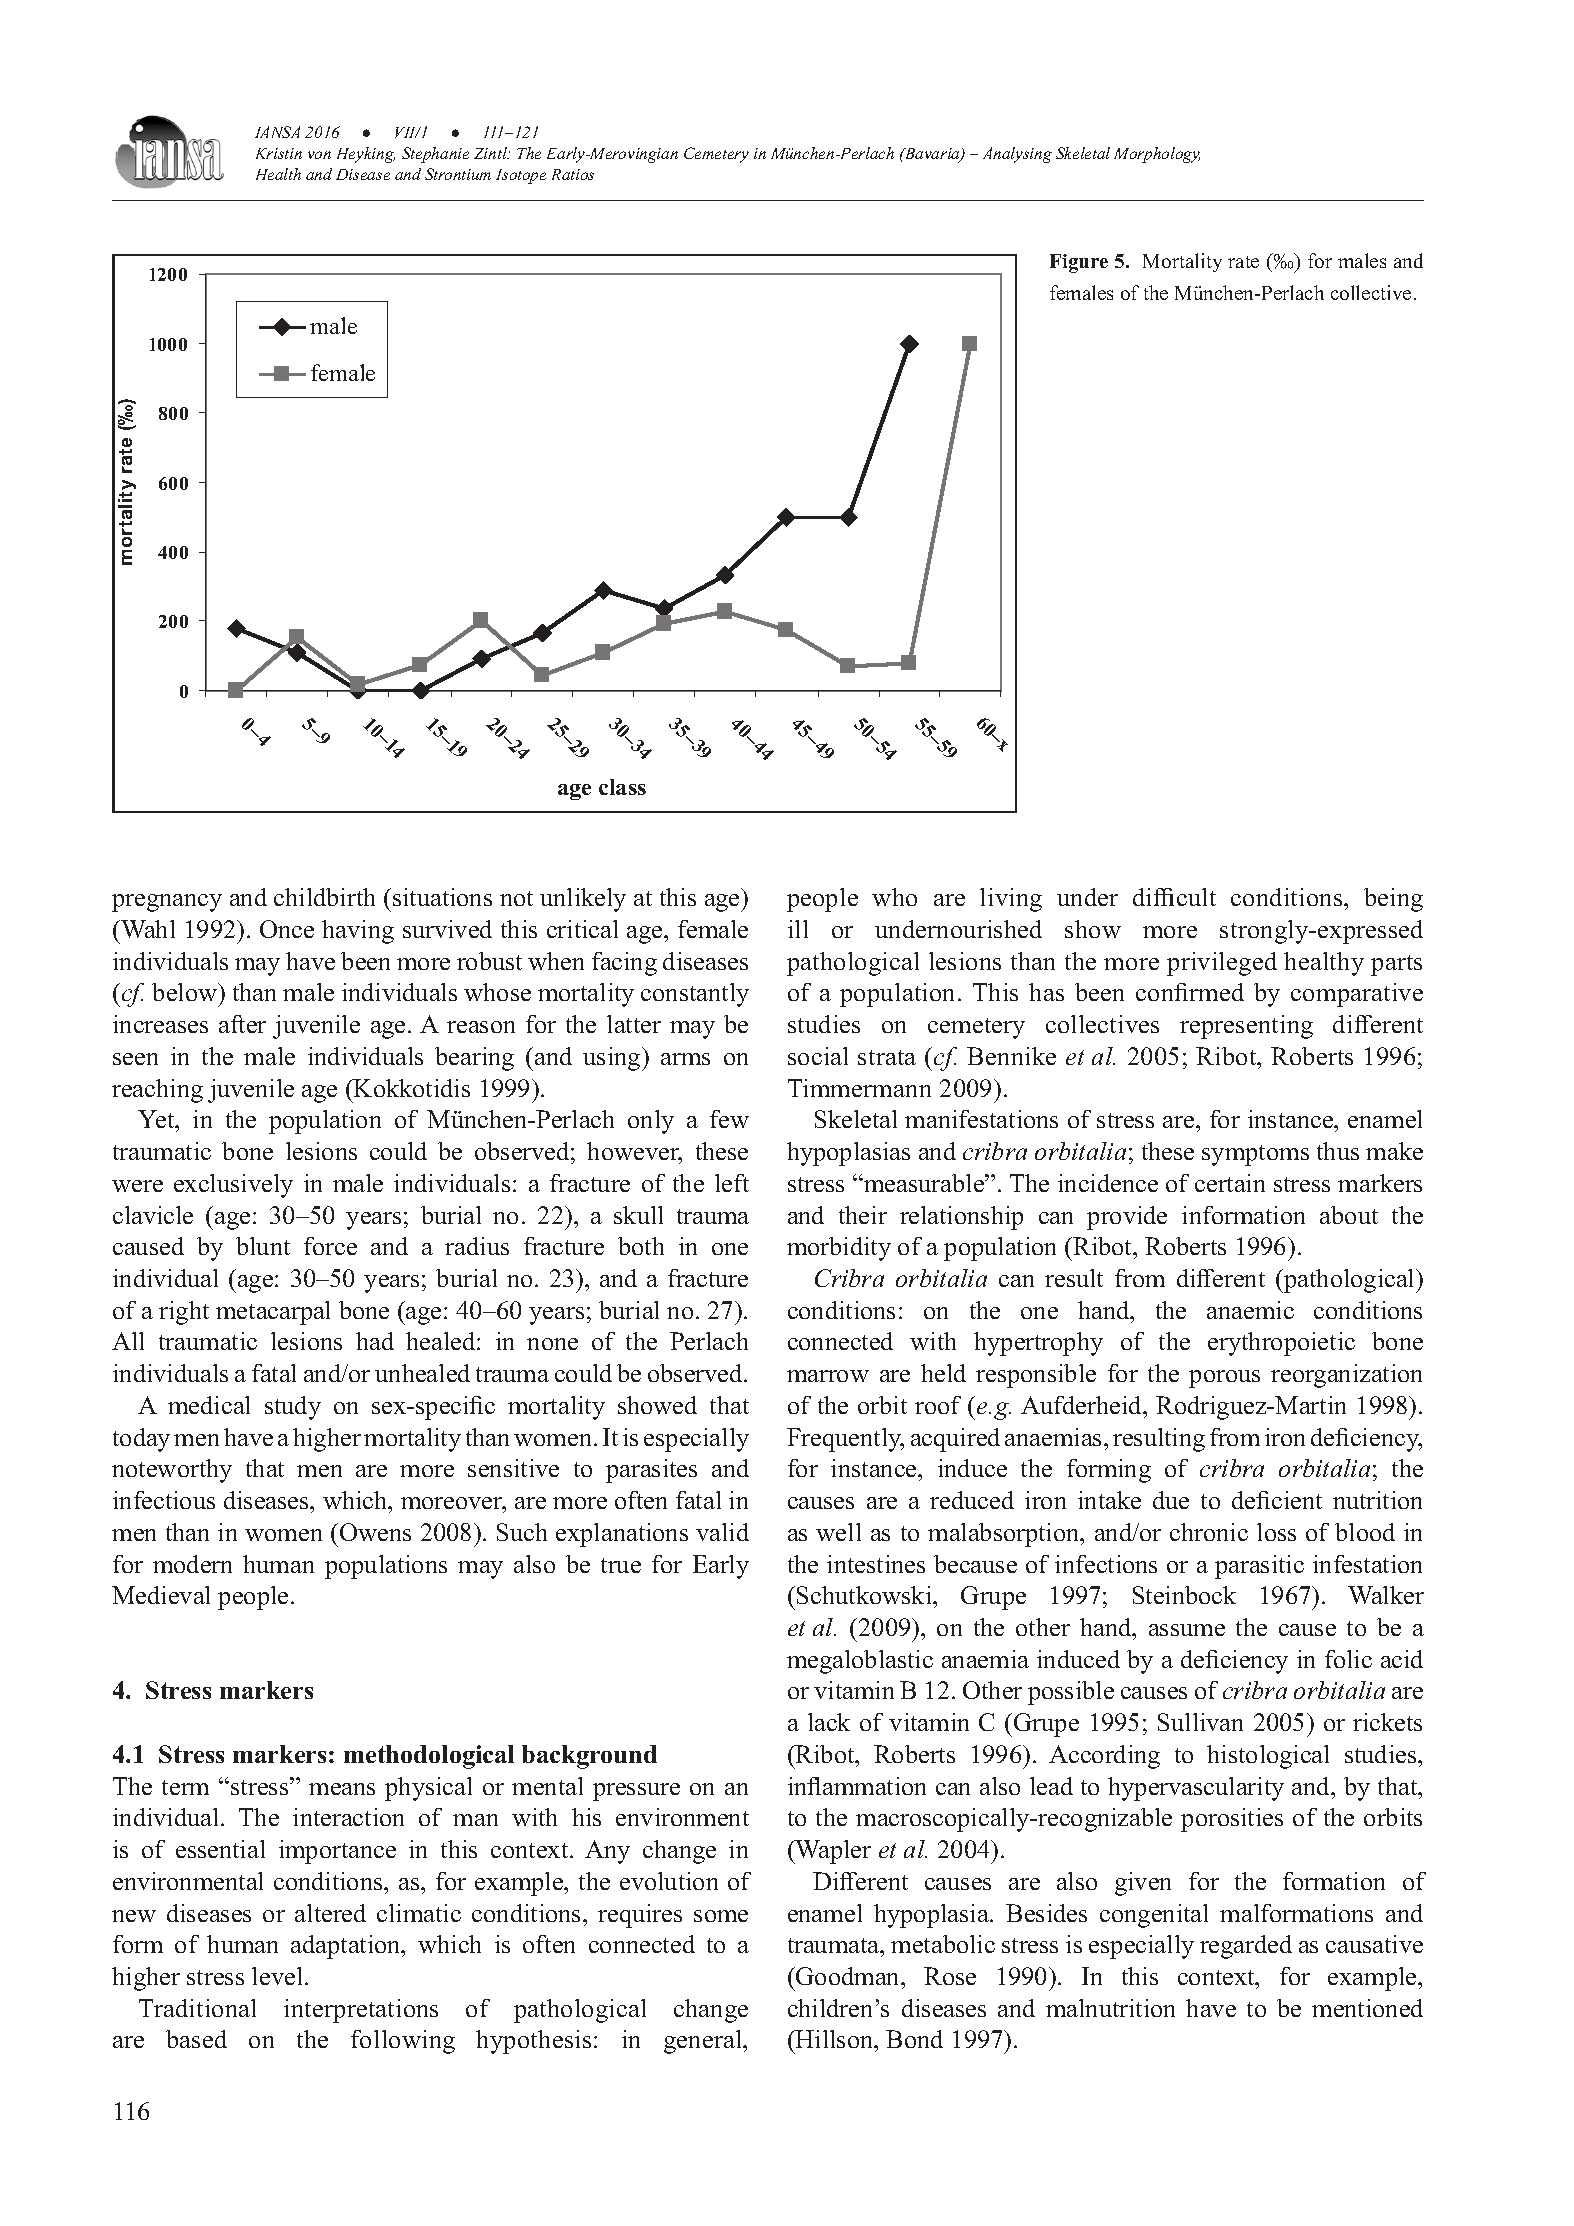 This screenshot has height=2226, width=1574. I want to click on Morphology, so click(1157, 155).
